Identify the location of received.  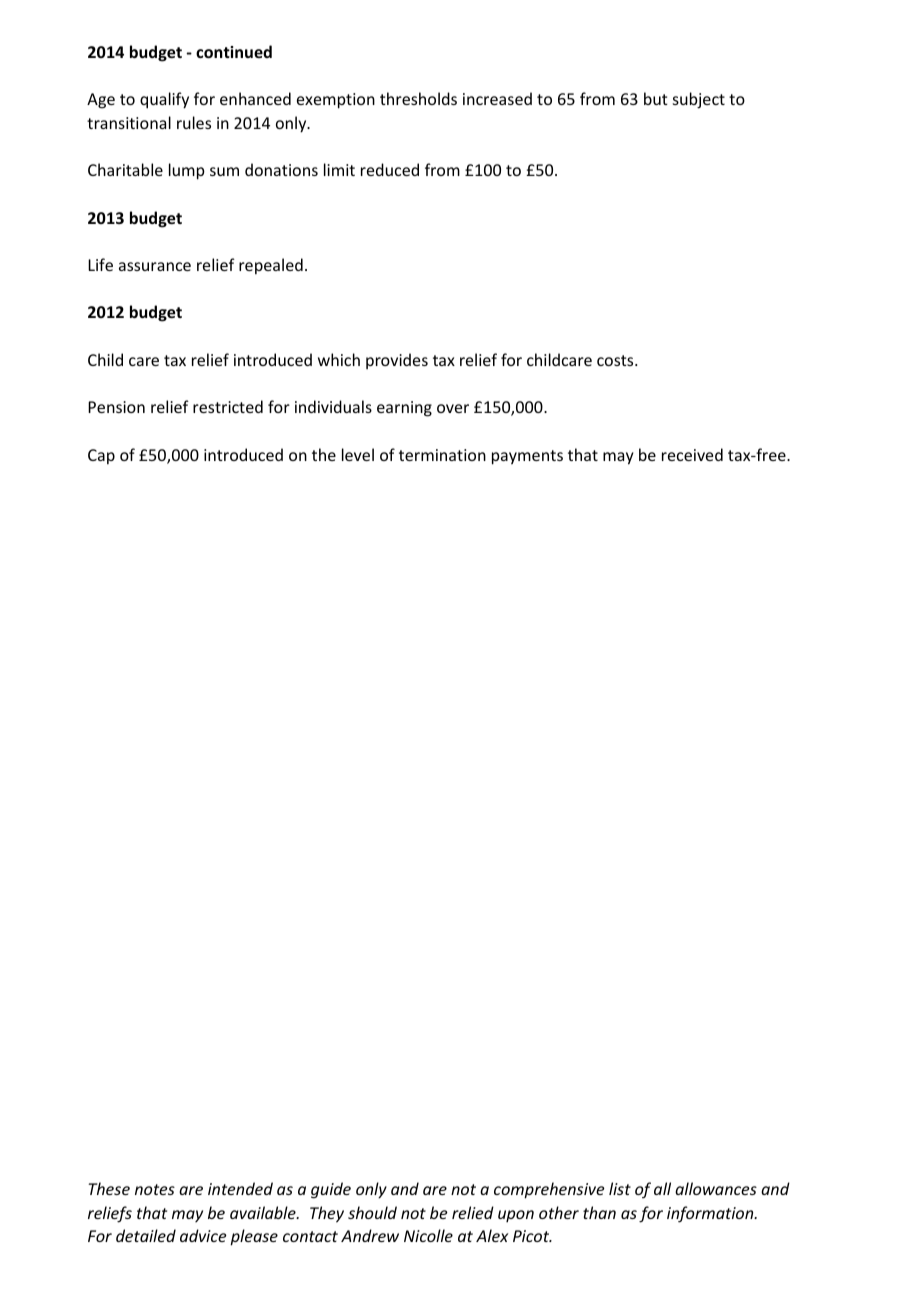
(692, 454).
